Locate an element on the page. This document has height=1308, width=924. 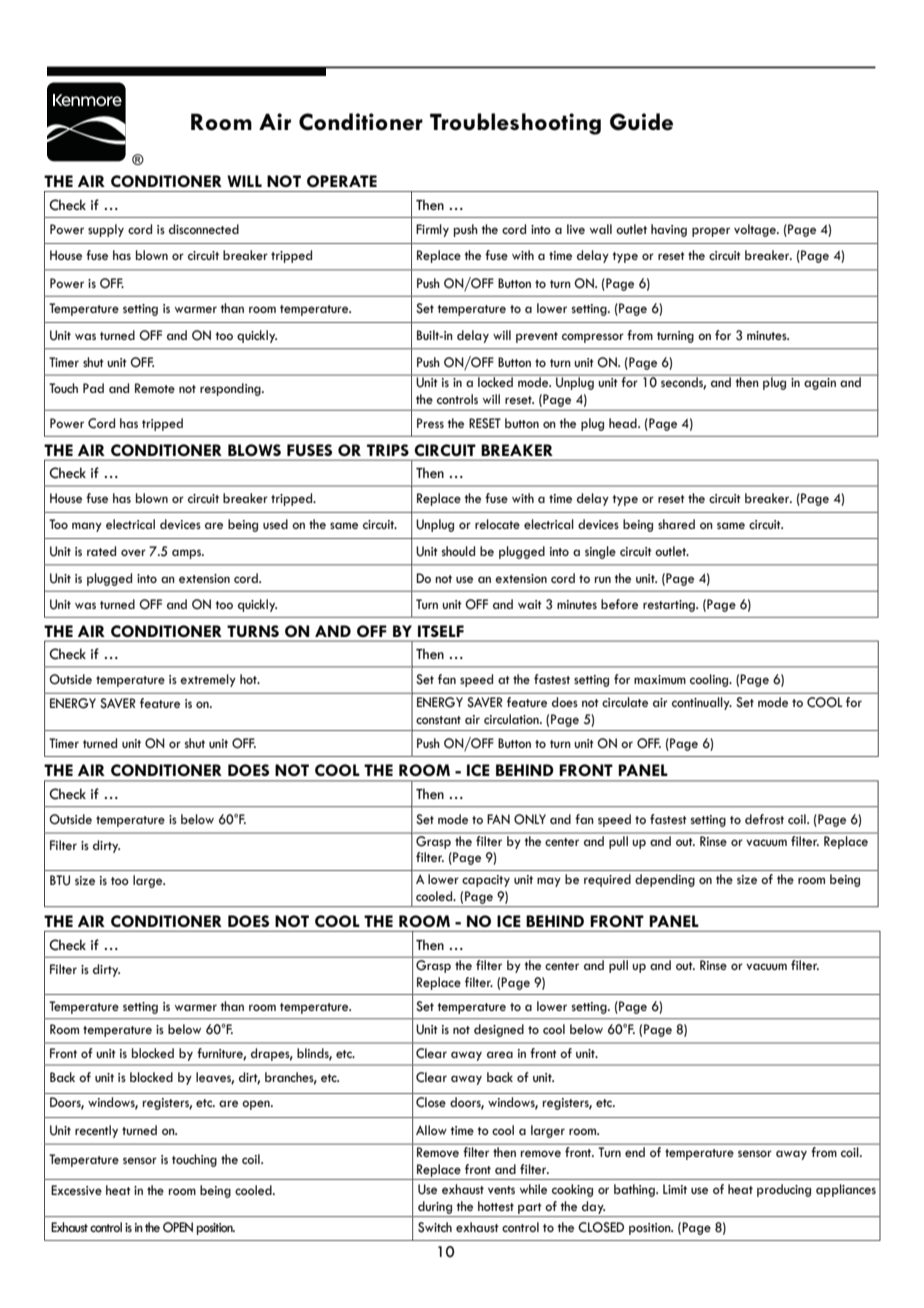
shared is located at coordinates (676, 524).
